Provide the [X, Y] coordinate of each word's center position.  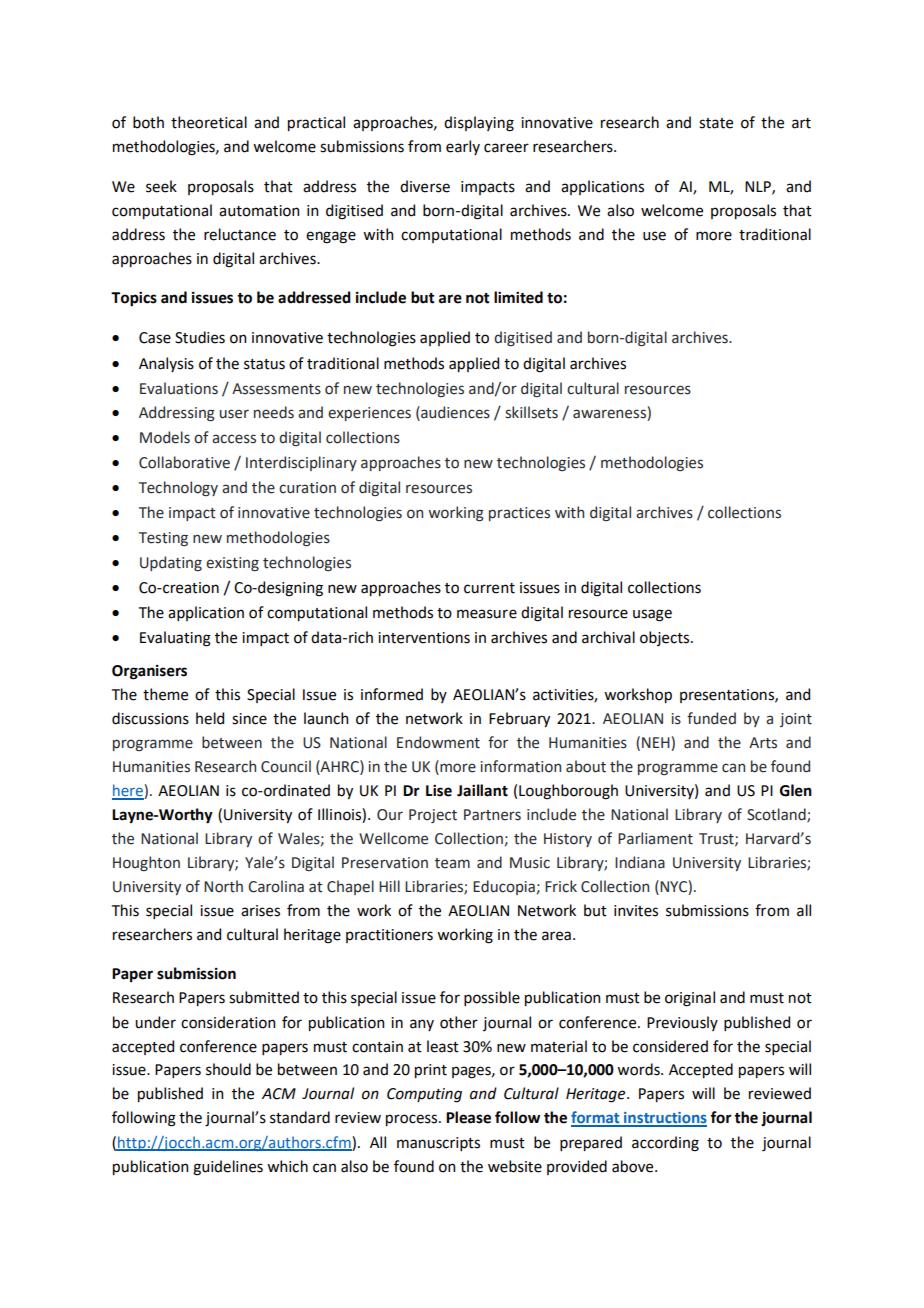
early [463, 147]
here [128, 791]
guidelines [228, 1168]
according [665, 1144]
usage [652, 615]
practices [519, 514]
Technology [178, 488]
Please [468, 1117]
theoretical [209, 122]
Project [433, 816]
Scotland [777, 815]
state [716, 123]
